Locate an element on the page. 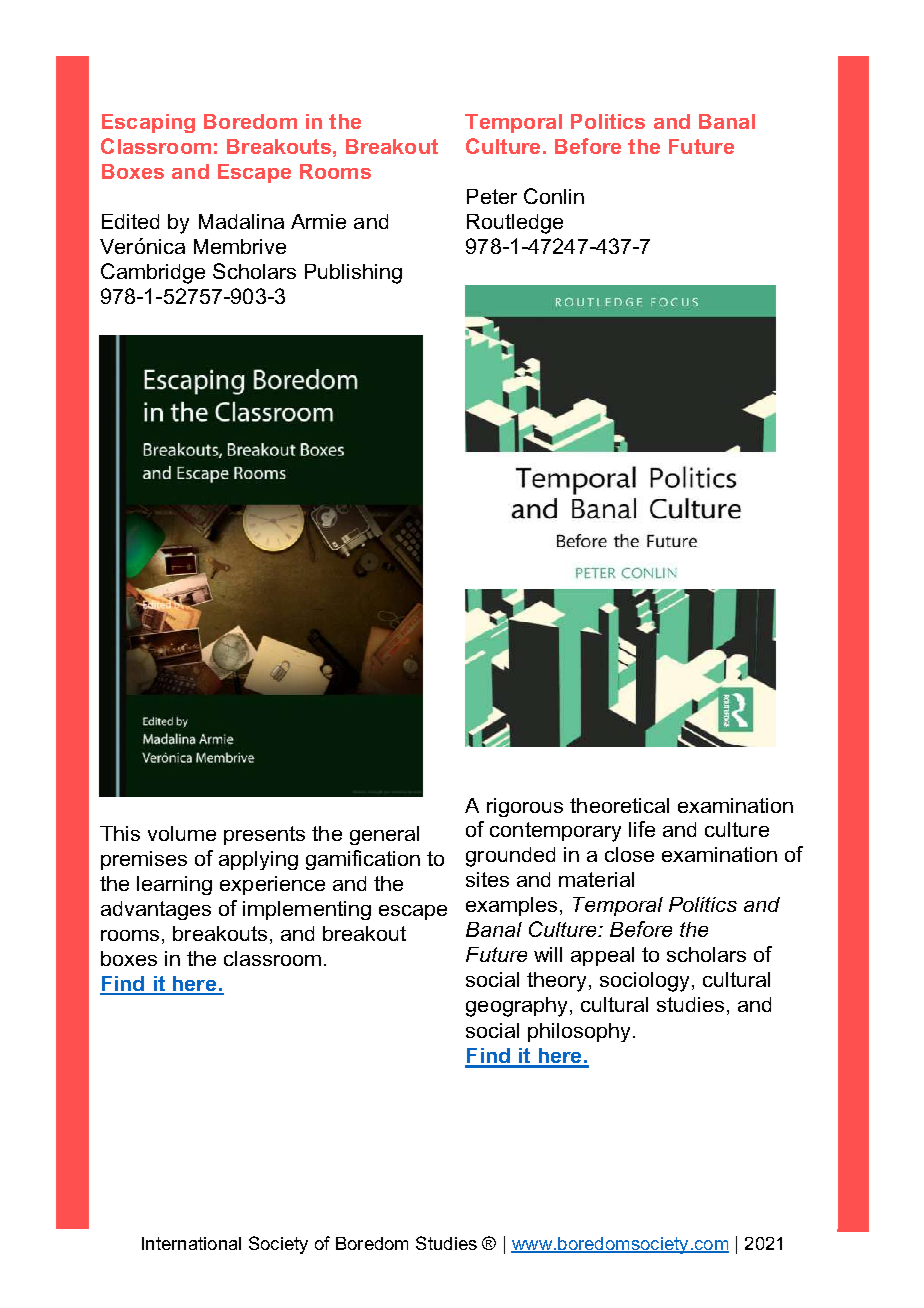 The image size is (924, 1308). volume is located at coordinates (182, 833).
